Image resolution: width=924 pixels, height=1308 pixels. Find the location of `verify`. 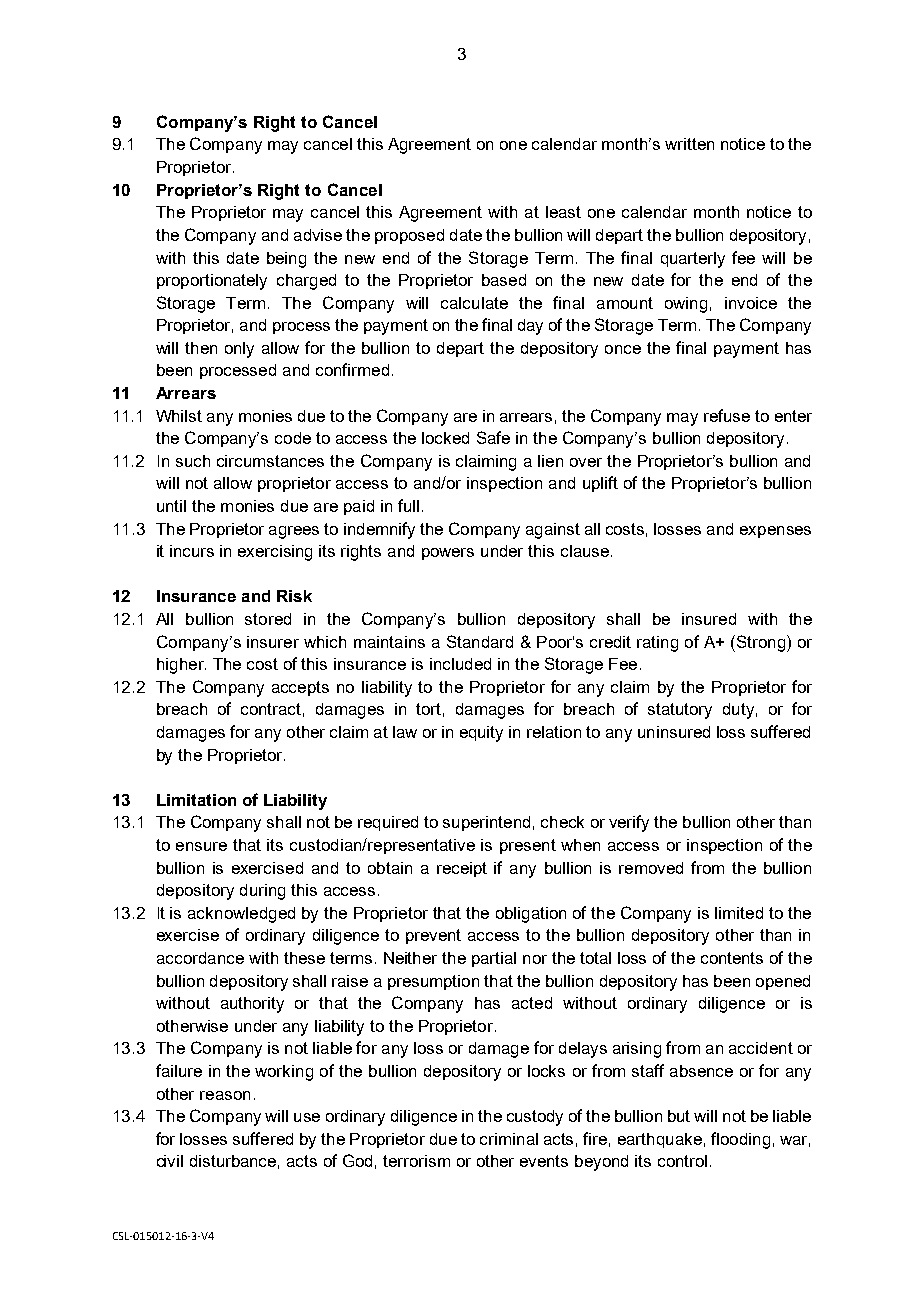

verify is located at coordinates (629, 823).
